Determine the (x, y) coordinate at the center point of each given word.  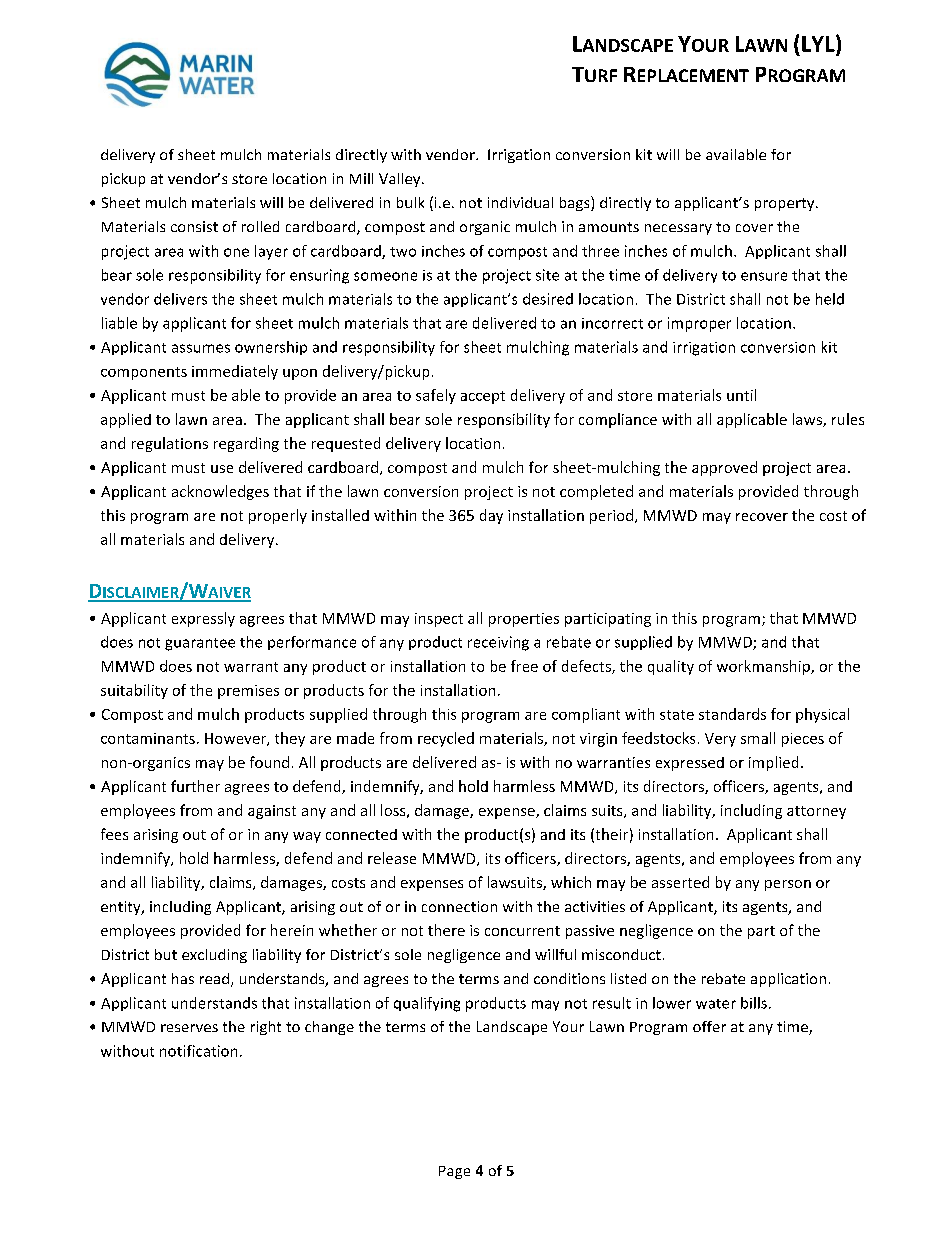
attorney (816, 812)
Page (454, 1172)
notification (198, 1051)
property (786, 204)
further (195, 786)
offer (709, 1026)
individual (520, 202)
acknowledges (220, 492)
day (491, 516)
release (392, 858)
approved (724, 468)
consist (194, 226)
